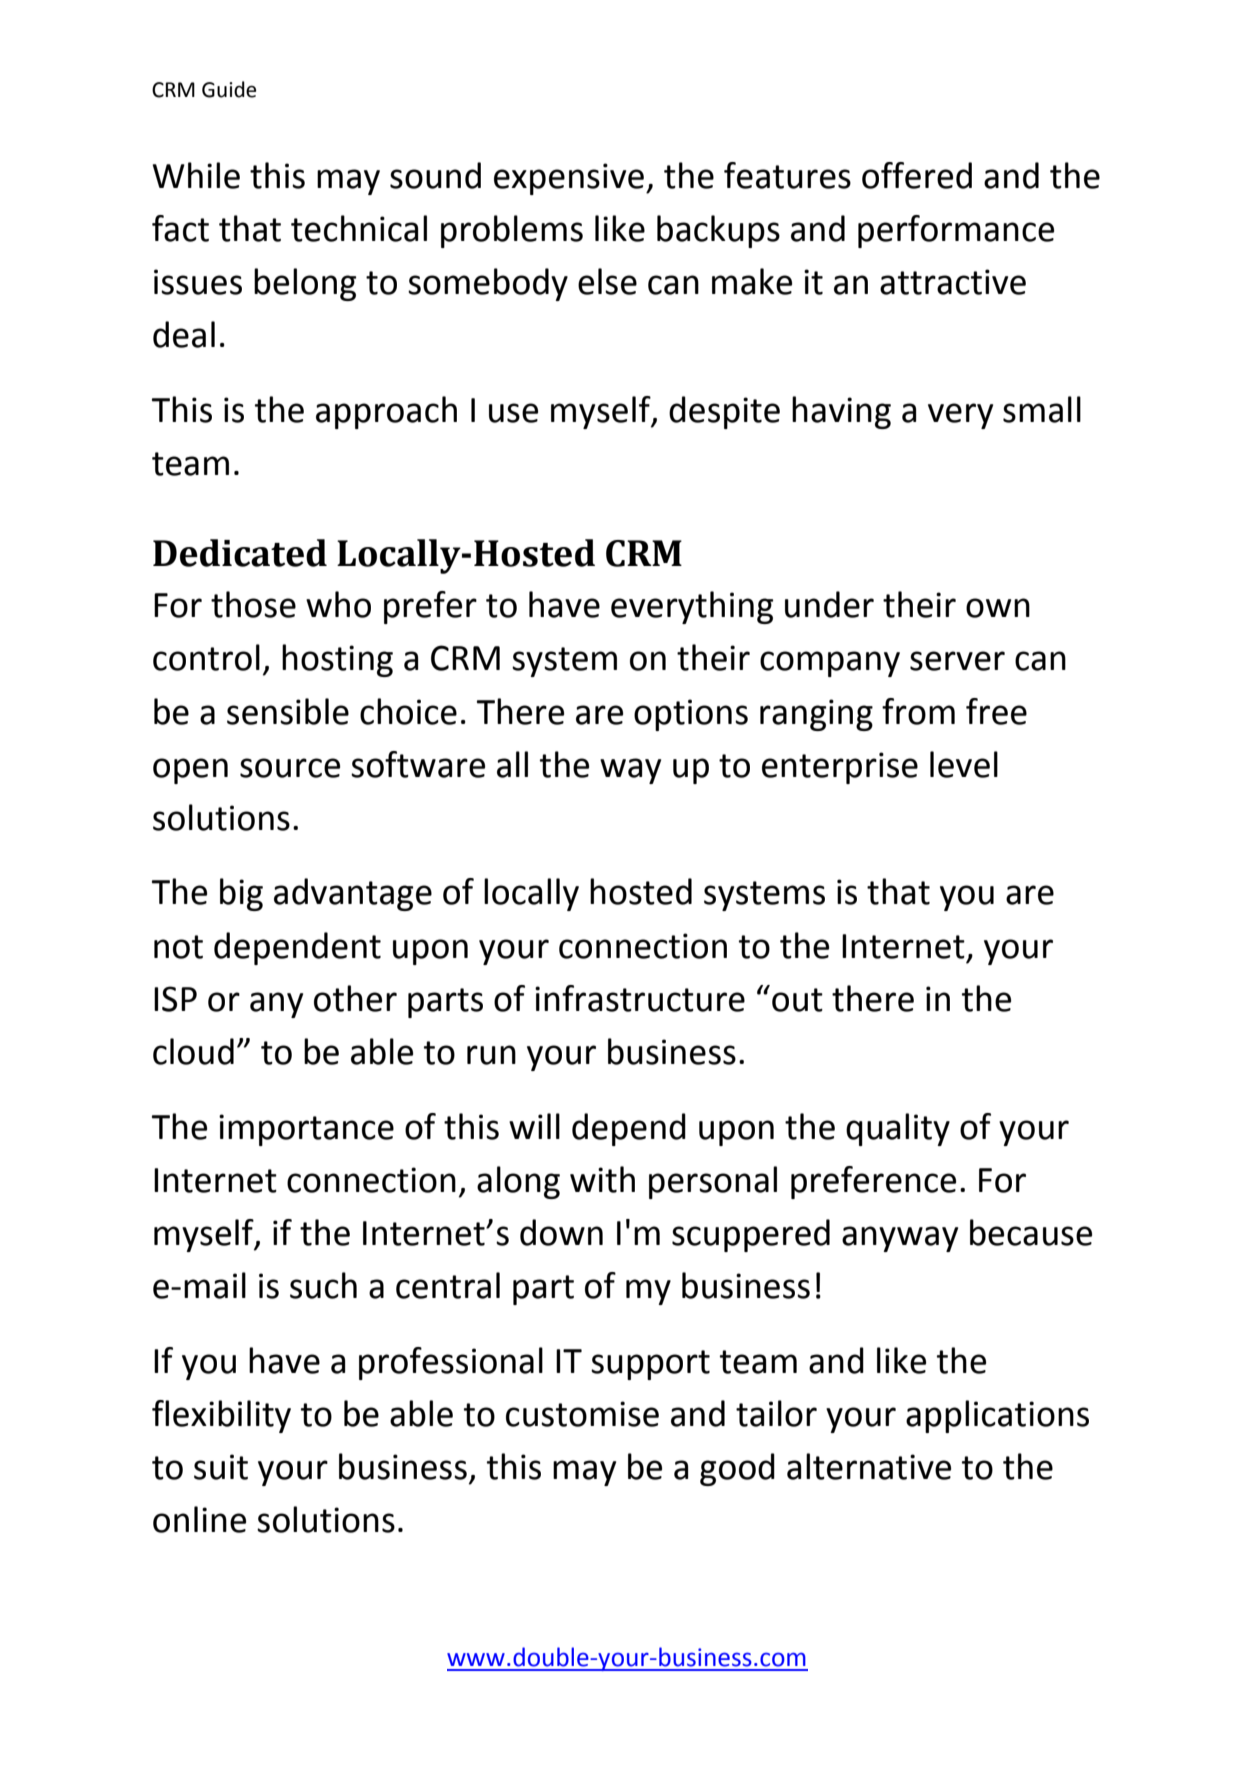 The width and height of the screenshot is (1254, 1774). I want to click on options, so click(691, 715).
